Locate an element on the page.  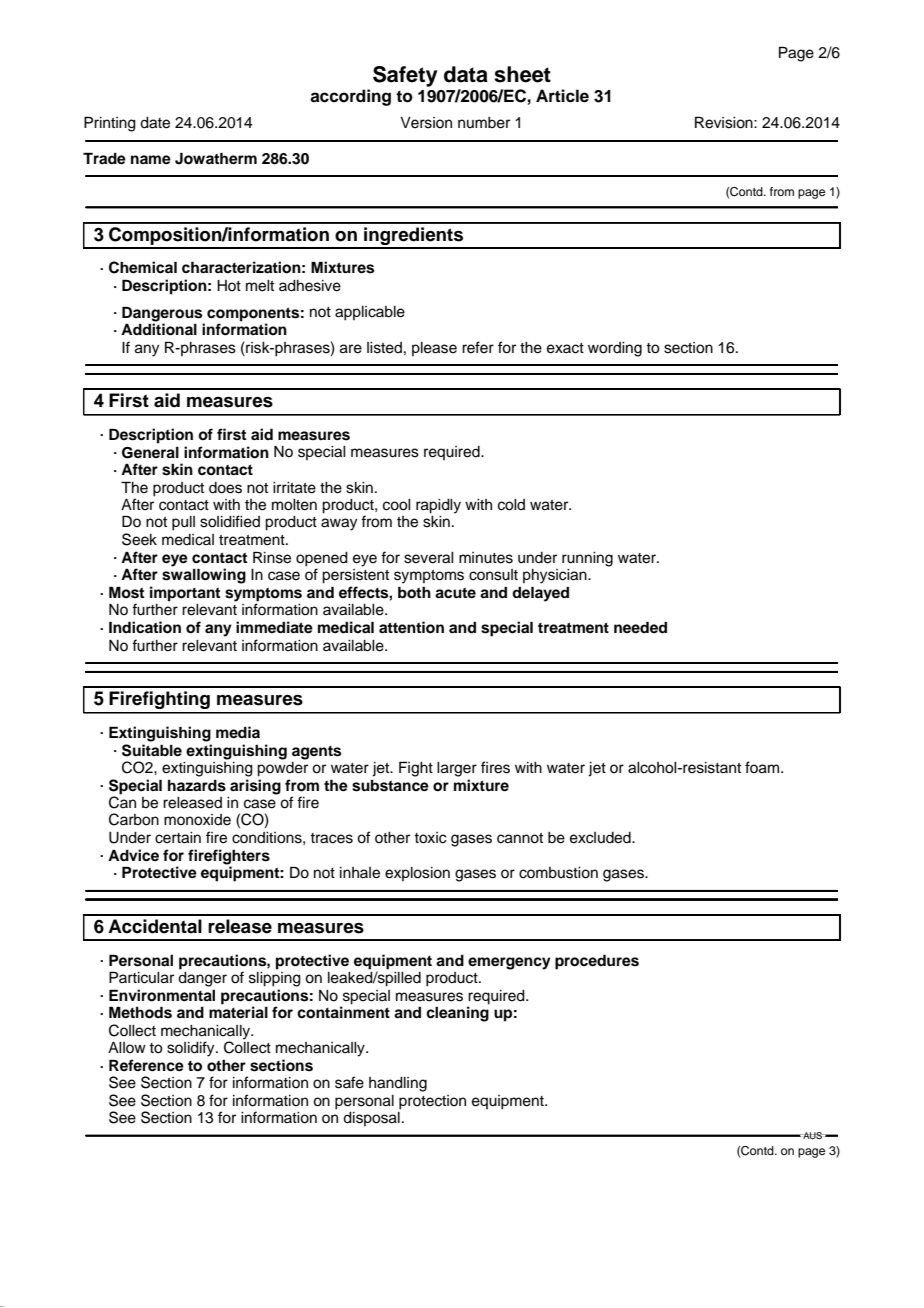
rapidly is located at coordinates (438, 506).
